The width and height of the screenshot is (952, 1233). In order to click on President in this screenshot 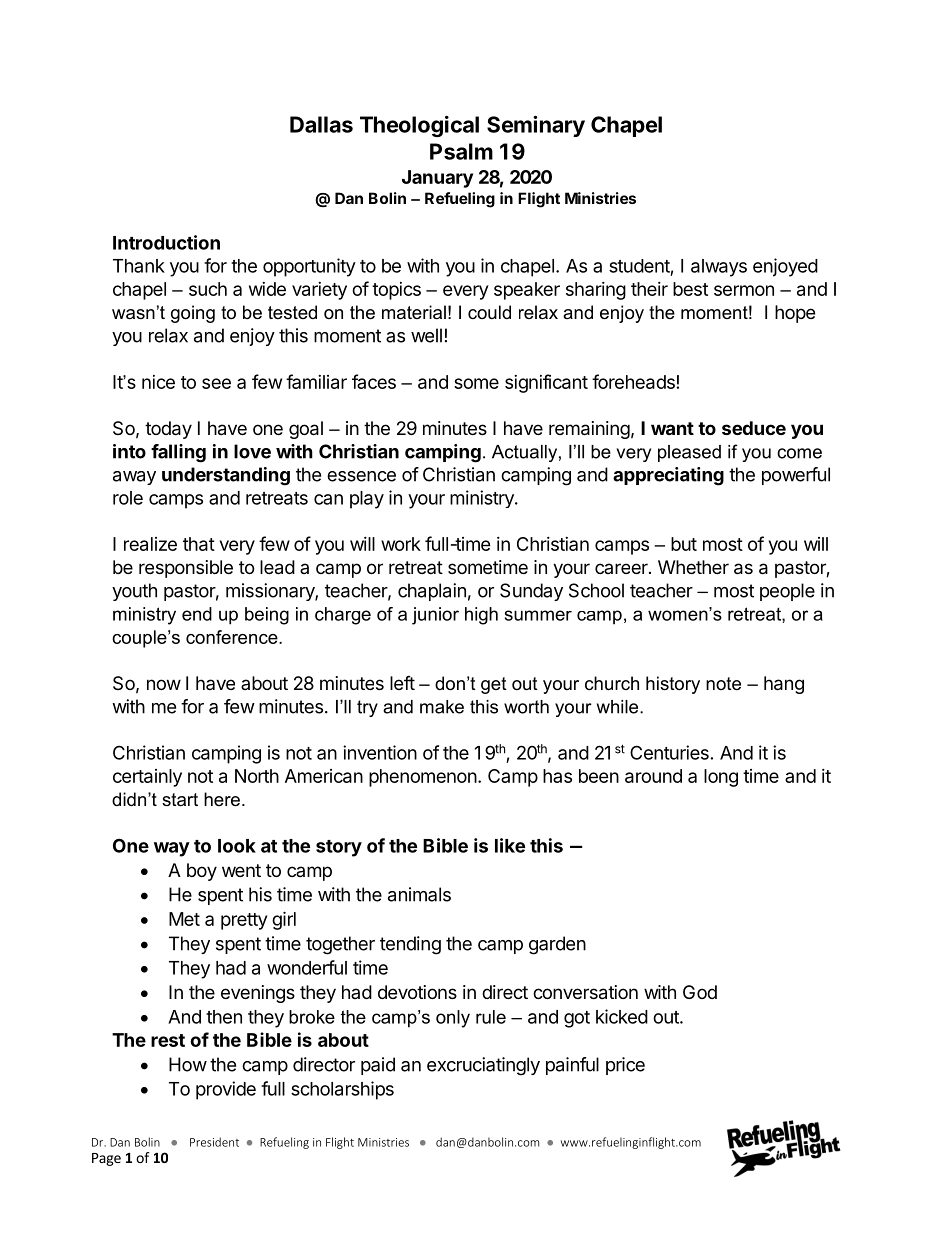, I will do `click(214, 1142)`.
